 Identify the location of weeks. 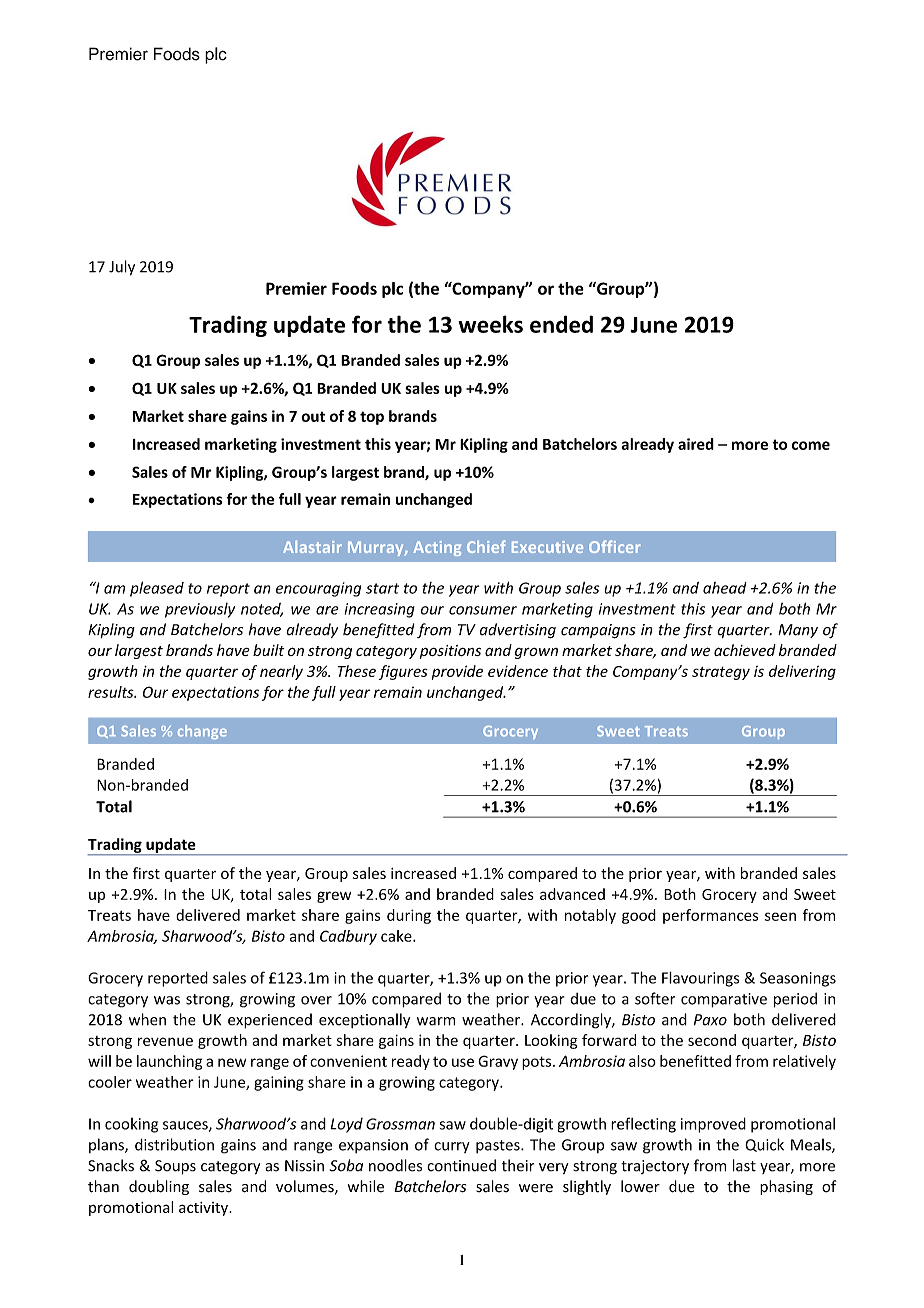
(490, 324).
